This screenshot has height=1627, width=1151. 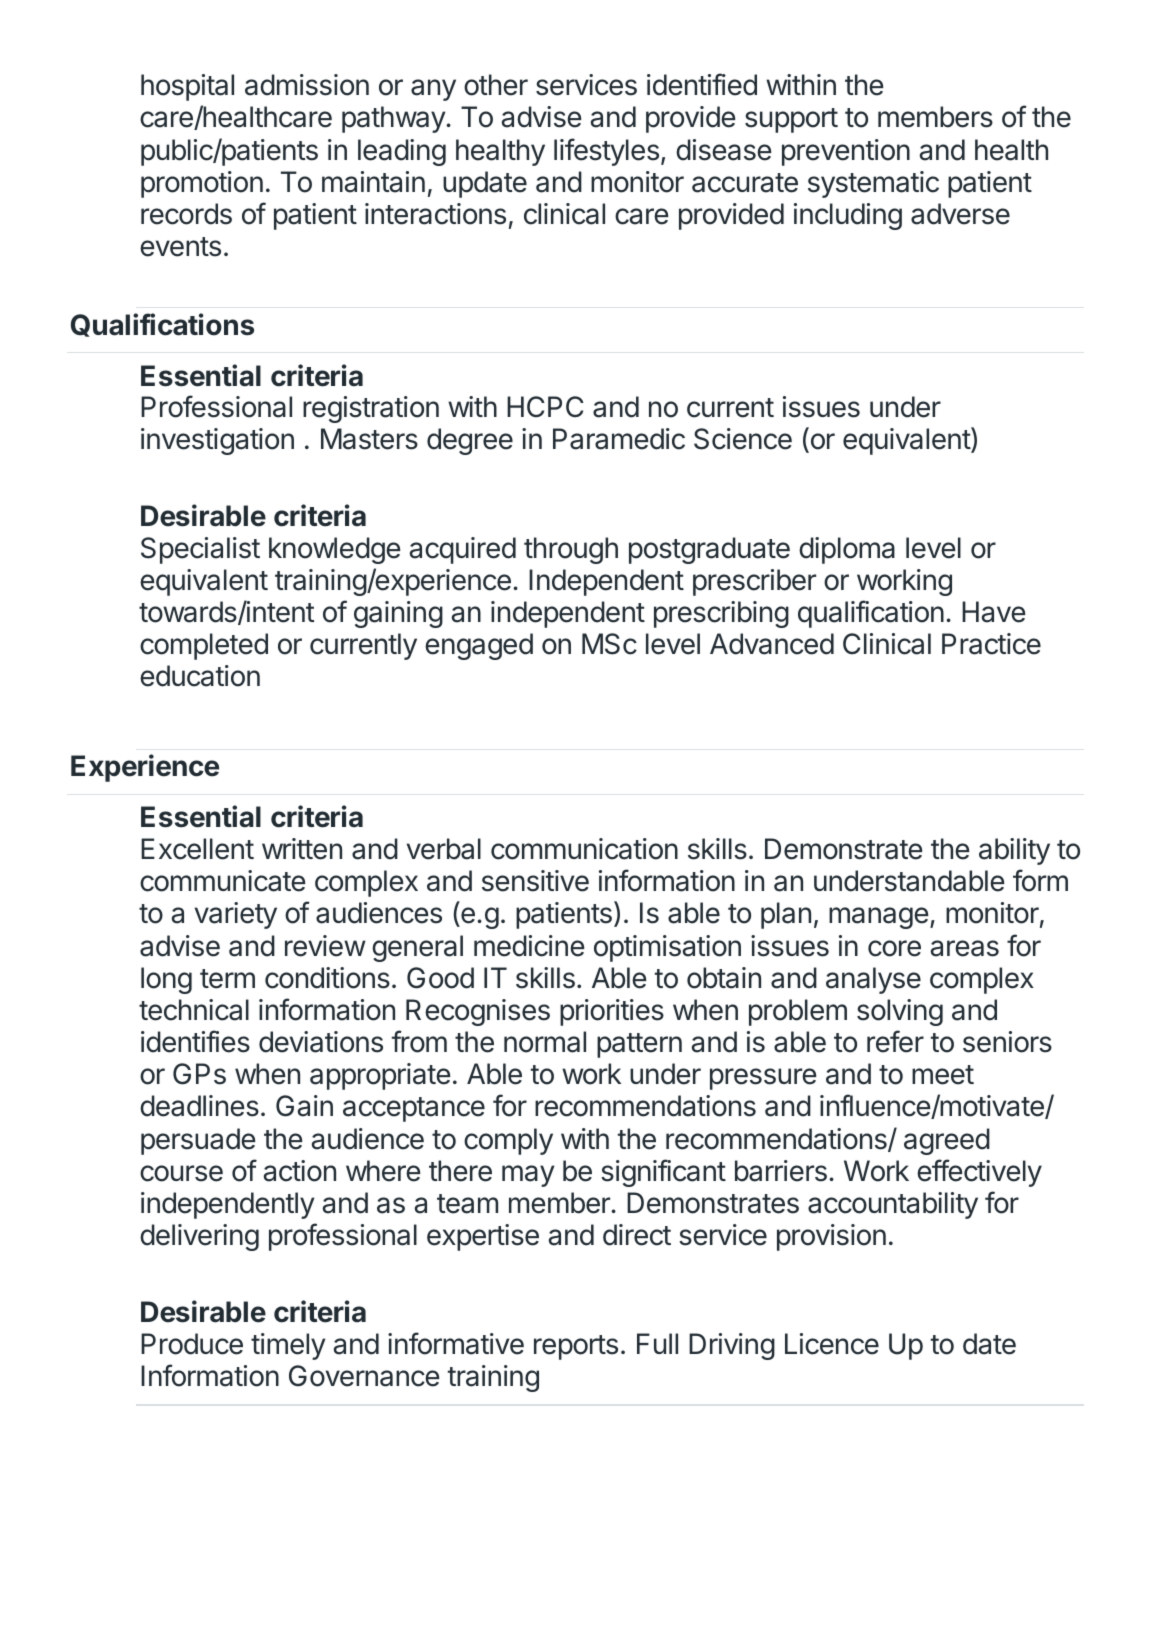 I want to click on investigation, so click(x=217, y=441).
